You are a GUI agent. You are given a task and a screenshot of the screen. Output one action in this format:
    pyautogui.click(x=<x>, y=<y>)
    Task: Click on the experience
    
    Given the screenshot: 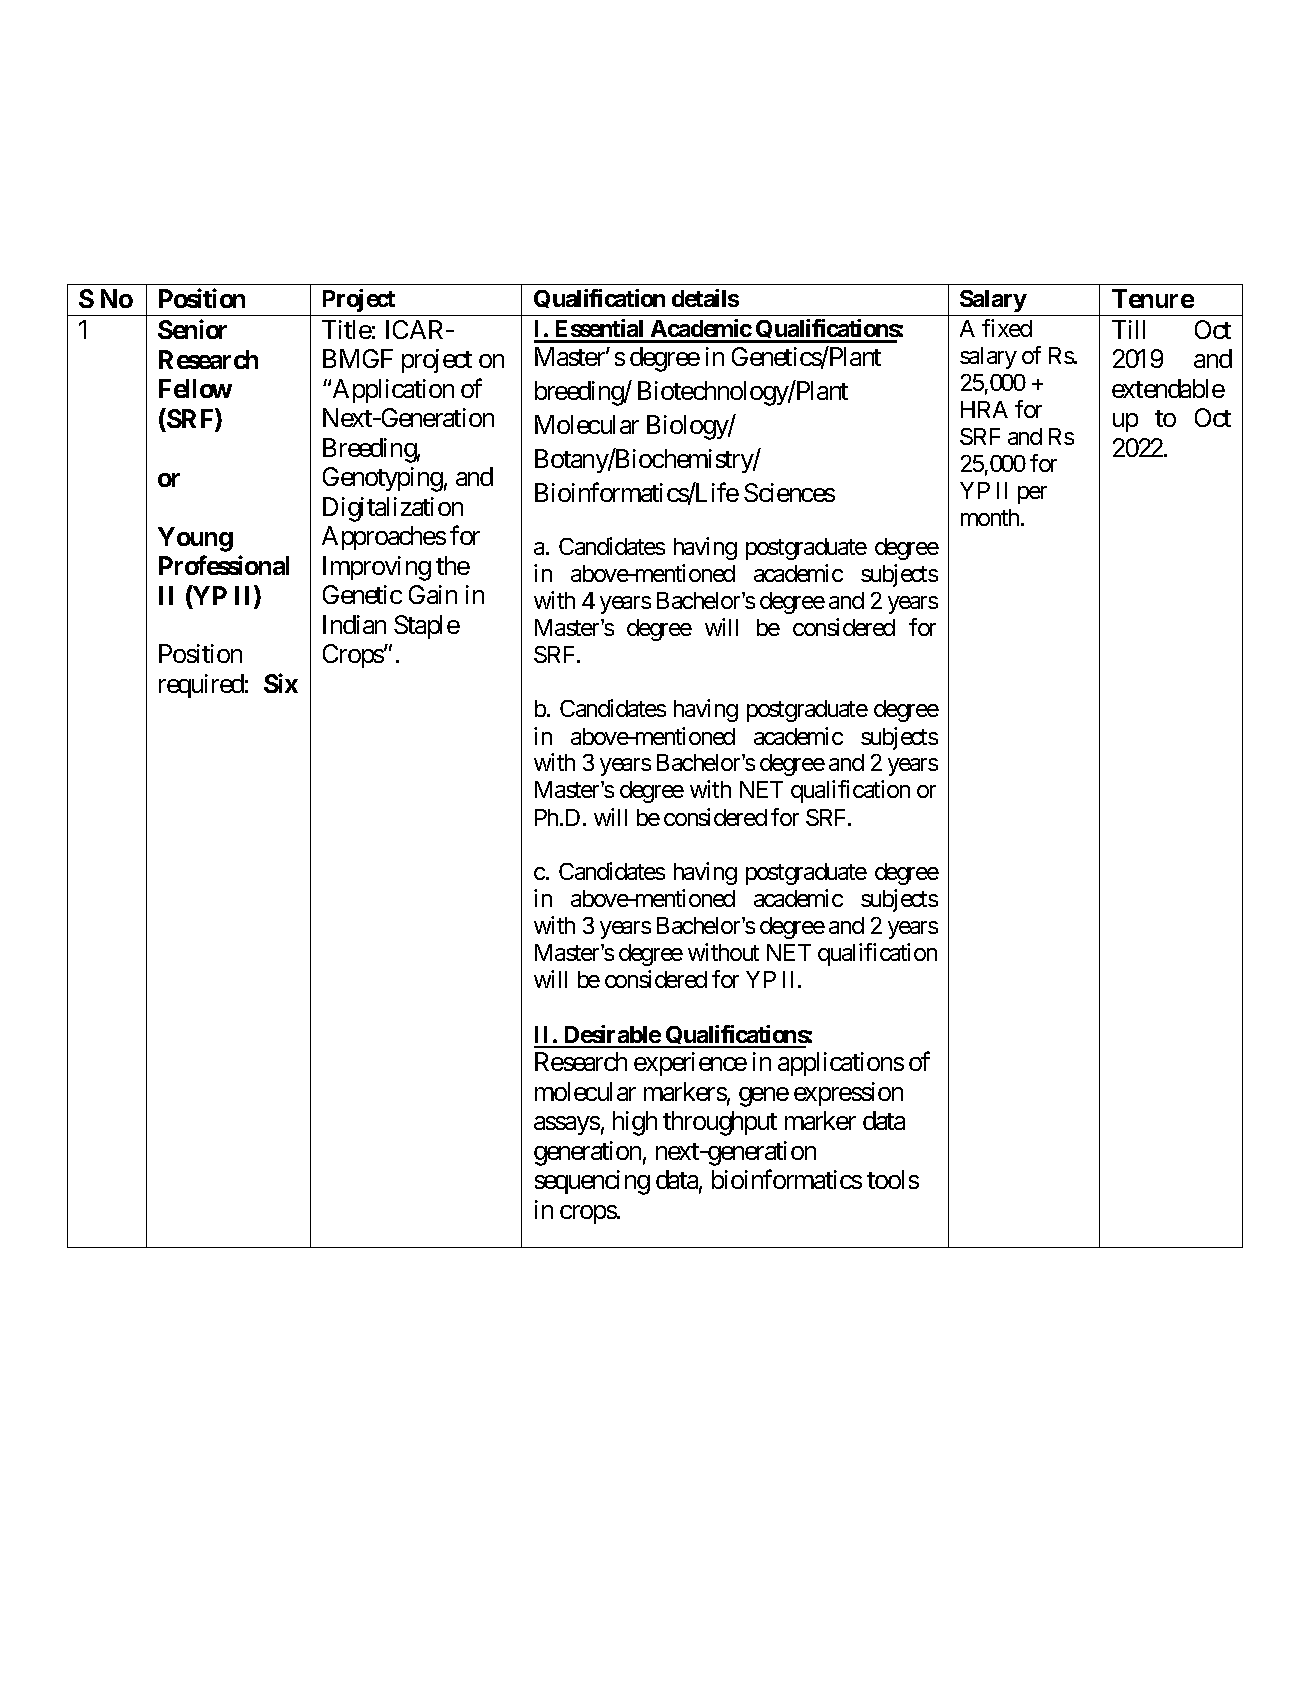 What is the action you would take?
    pyautogui.click(x=690, y=1064)
